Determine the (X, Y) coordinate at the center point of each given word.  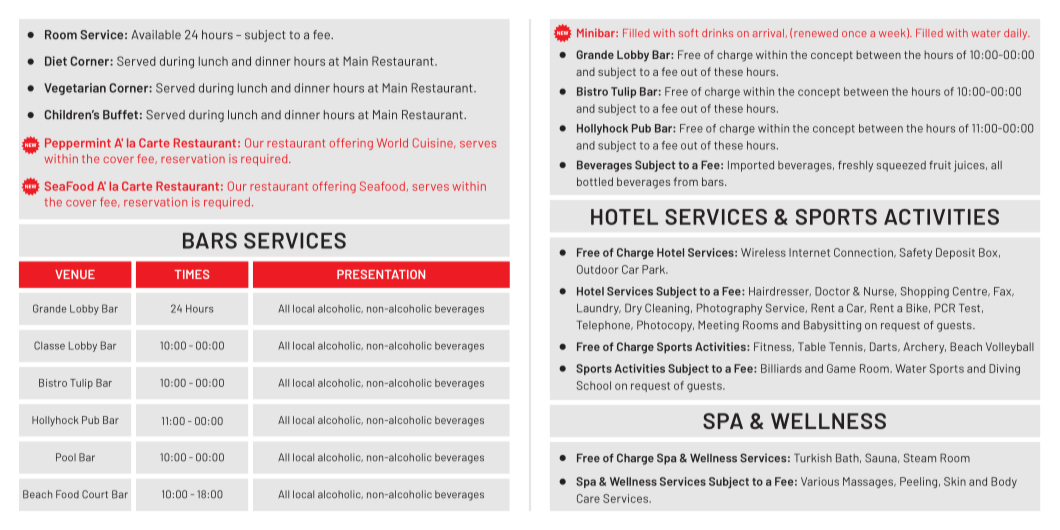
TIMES (192, 274)
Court (95, 494)
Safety (915, 253)
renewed (816, 33)
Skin (955, 481)
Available (156, 35)
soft (688, 33)
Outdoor (597, 269)
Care (588, 498)
